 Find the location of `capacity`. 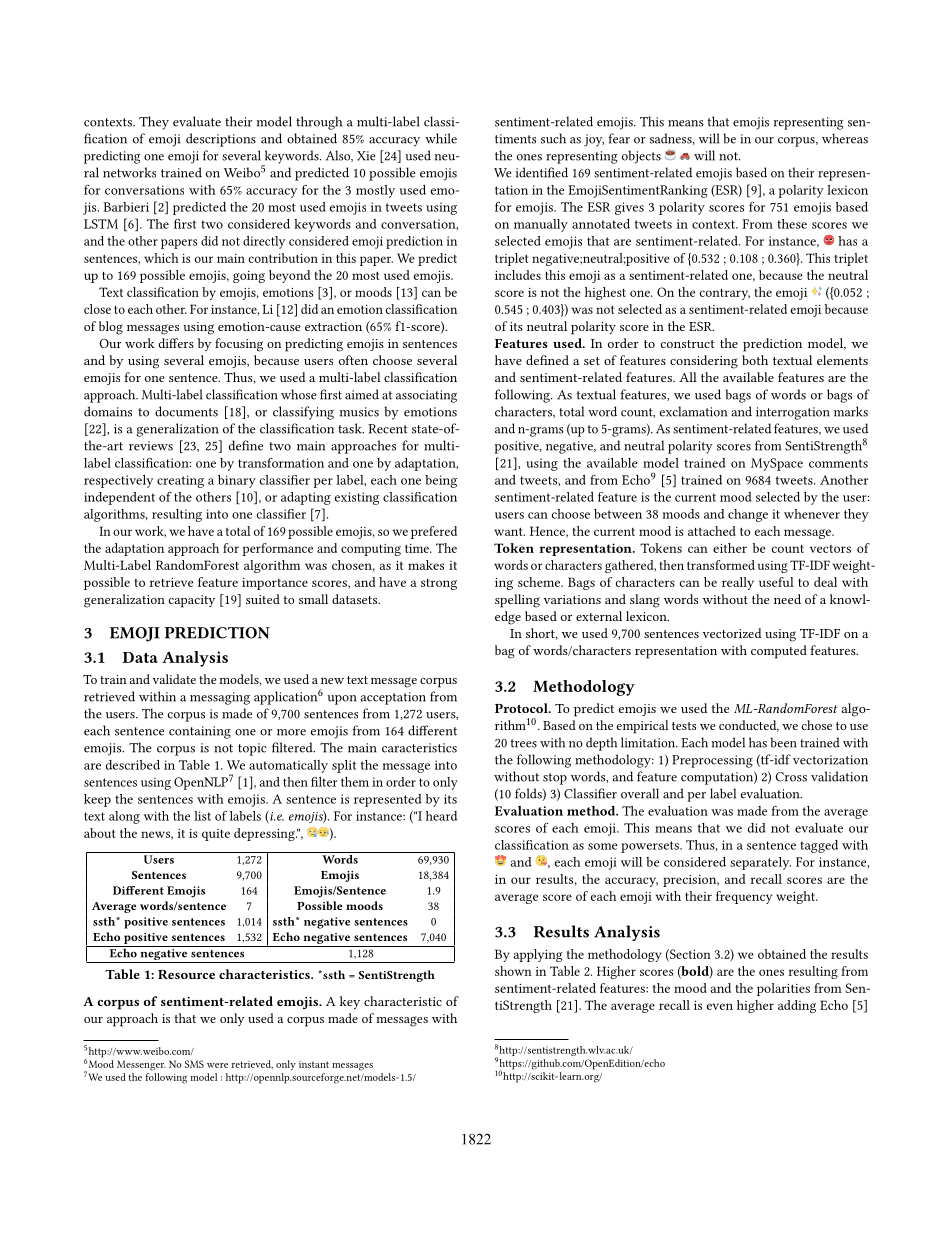

capacity is located at coordinates (192, 601).
